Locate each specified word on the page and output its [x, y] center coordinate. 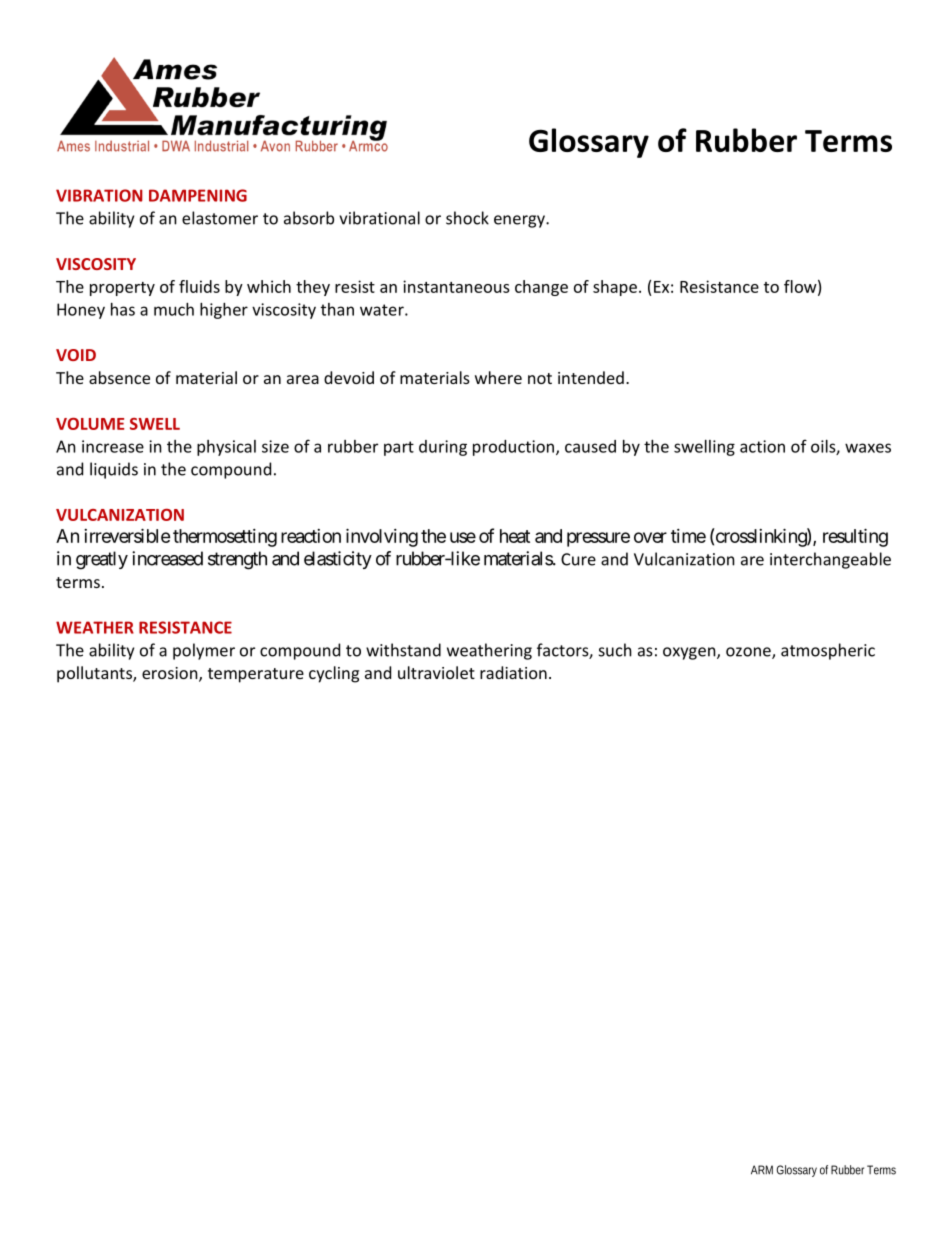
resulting [855, 537]
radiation [513, 672]
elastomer [220, 218]
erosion [171, 674]
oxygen [690, 653]
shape [615, 288]
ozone [749, 653]
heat [515, 536]
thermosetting [225, 538]
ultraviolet [436, 672]
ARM [762, 1170]
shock [467, 218]
